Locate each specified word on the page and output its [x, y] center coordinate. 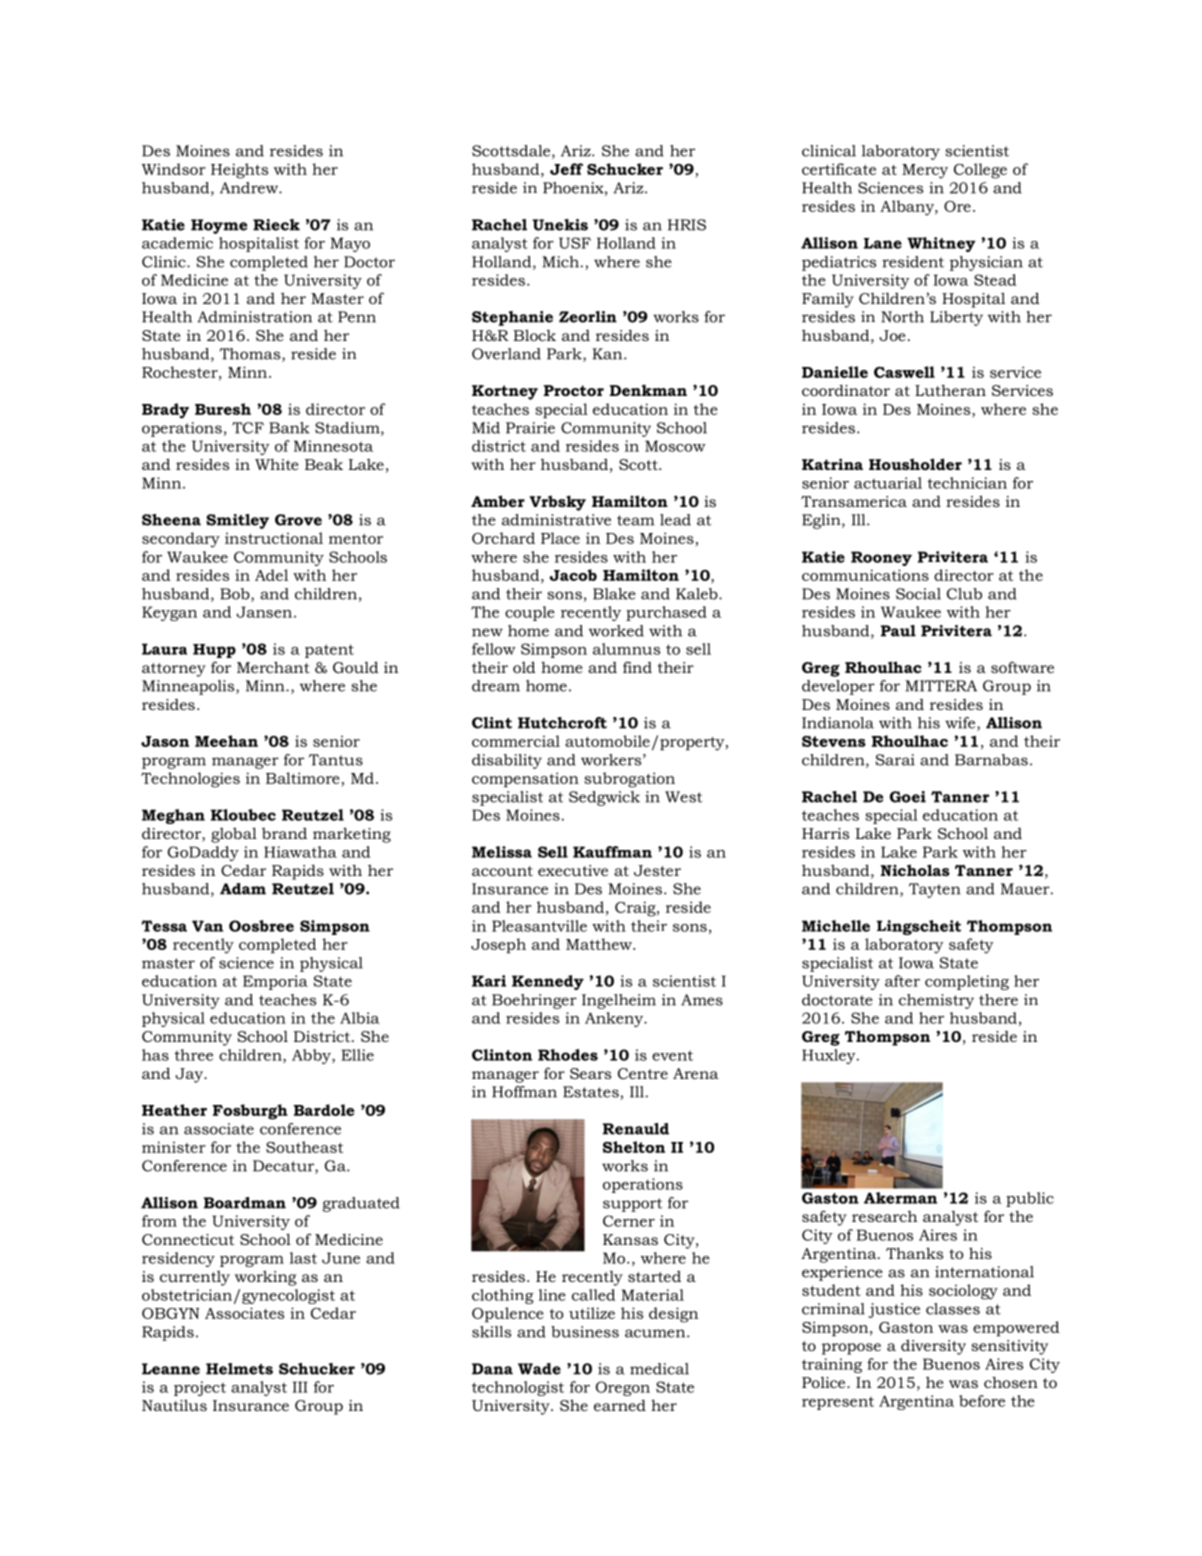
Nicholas [915, 870]
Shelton [634, 1147]
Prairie [530, 428]
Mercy [925, 171]
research [884, 1216]
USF [575, 243]
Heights [239, 171]
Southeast [304, 1147]
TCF [248, 428]
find [637, 667]
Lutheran [950, 390]
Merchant [273, 667]
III [300, 1387]
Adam [243, 889]
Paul [898, 631]
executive [573, 870]
